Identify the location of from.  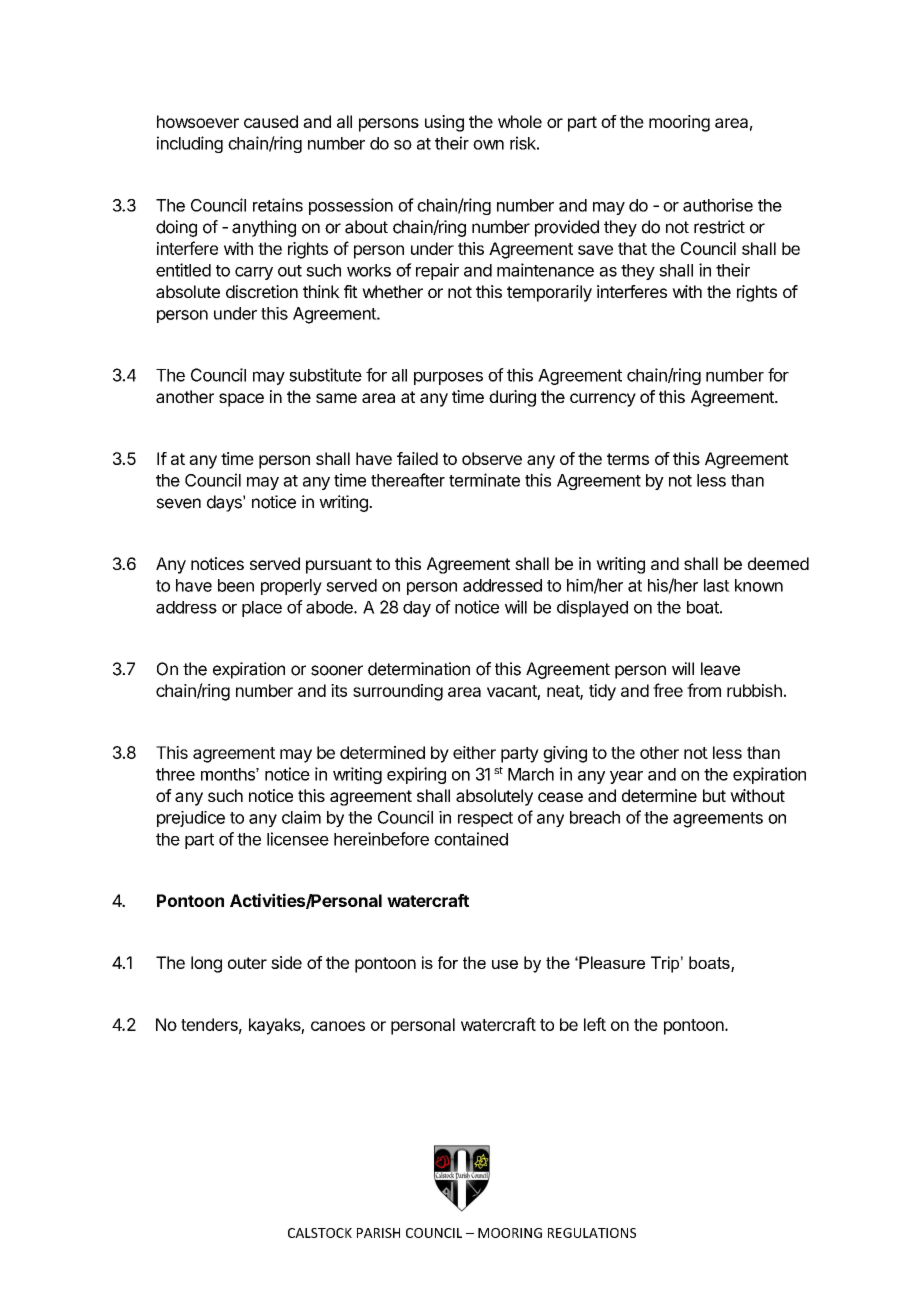
(704, 690).
